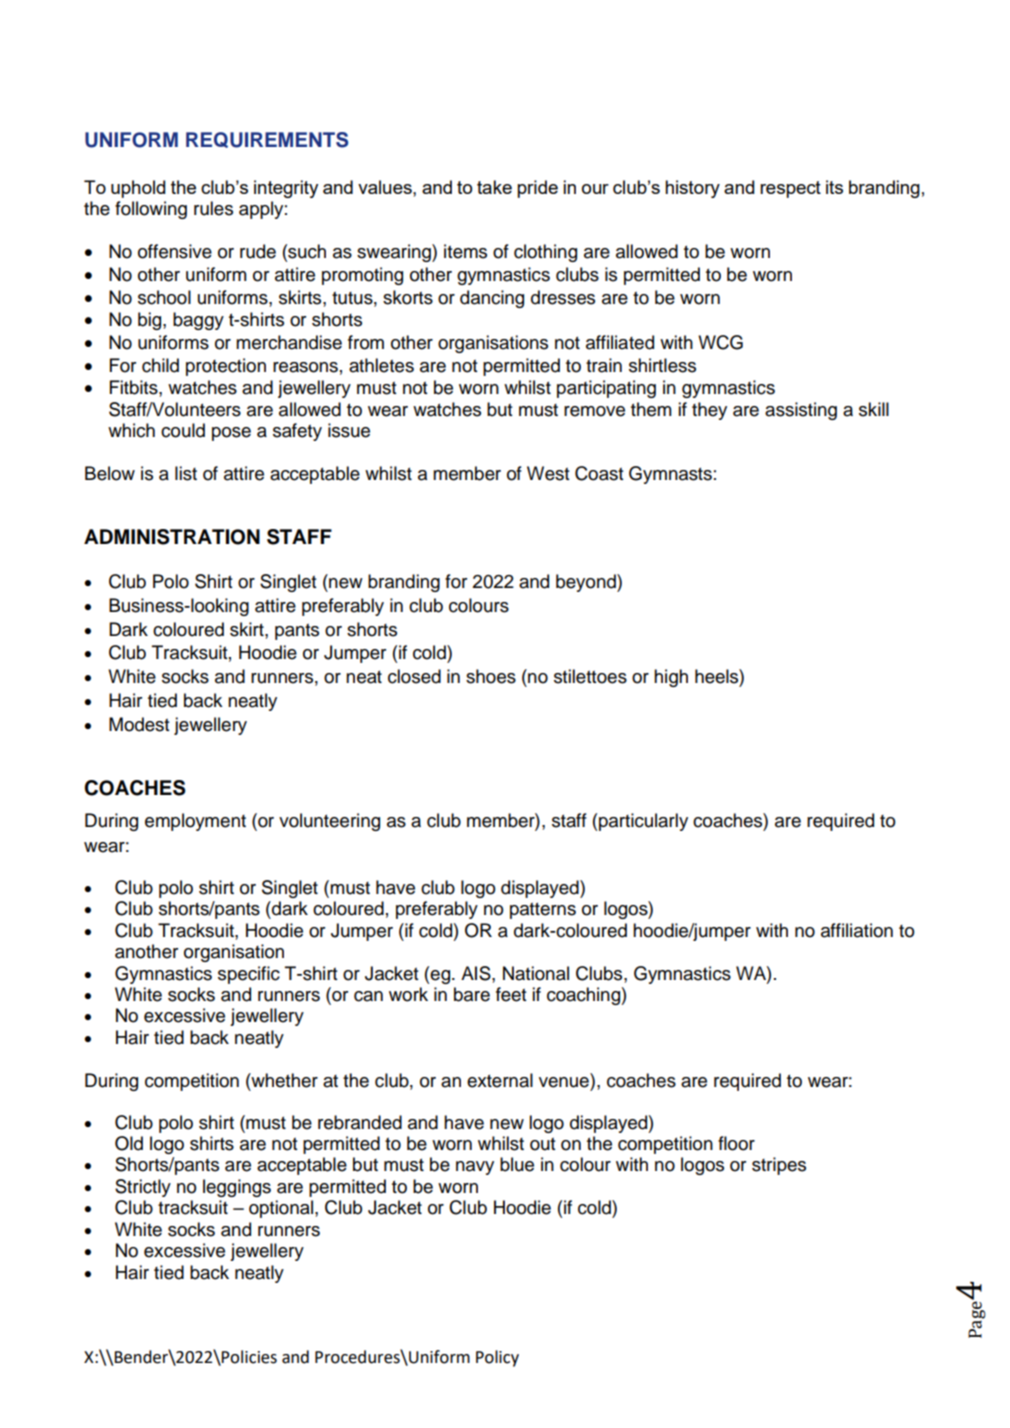 The image size is (1010, 1428). I want to click on list, so click(186, 473).
